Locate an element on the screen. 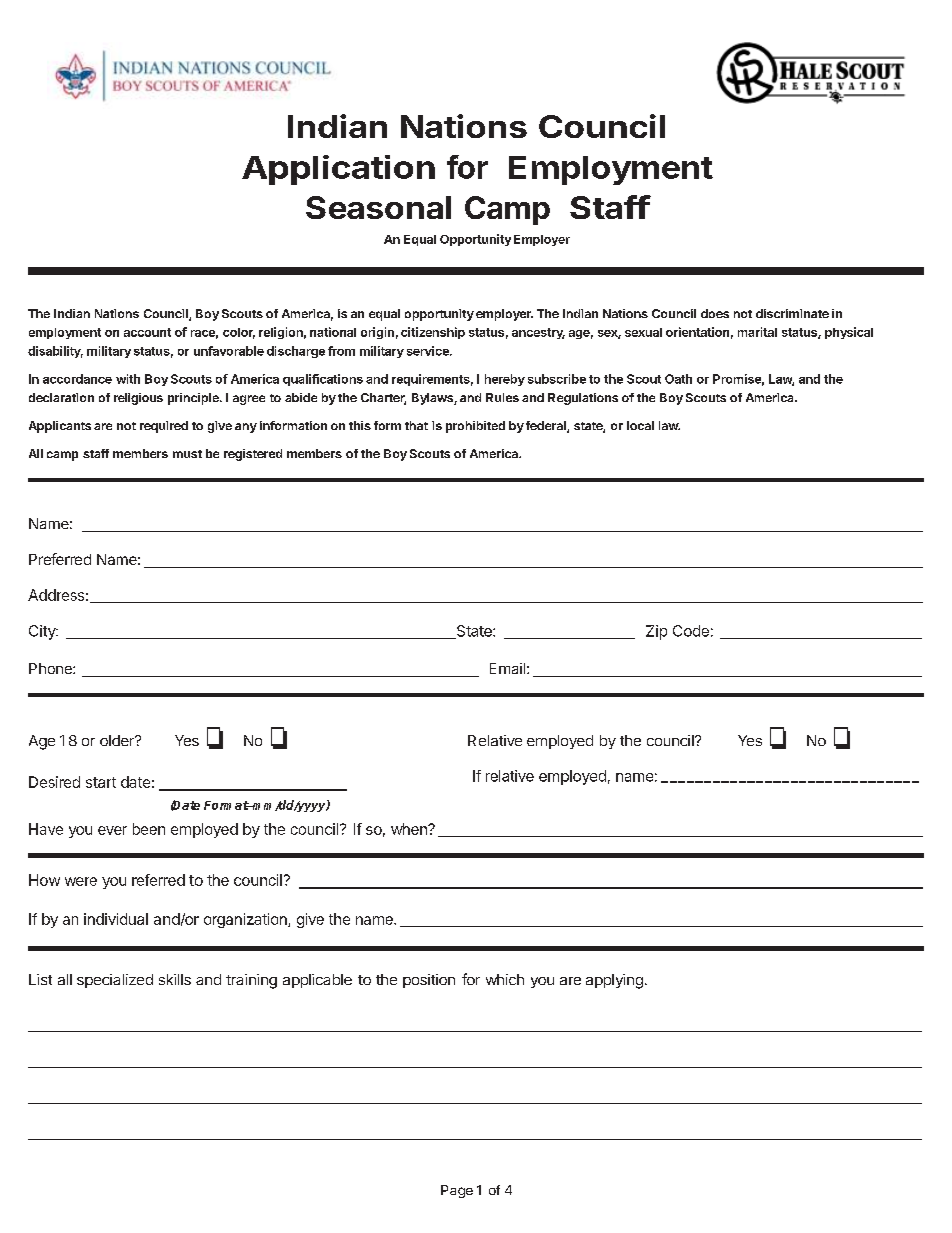 The image size is (952, 1233). specialized is located at coordinates (115, 981).
